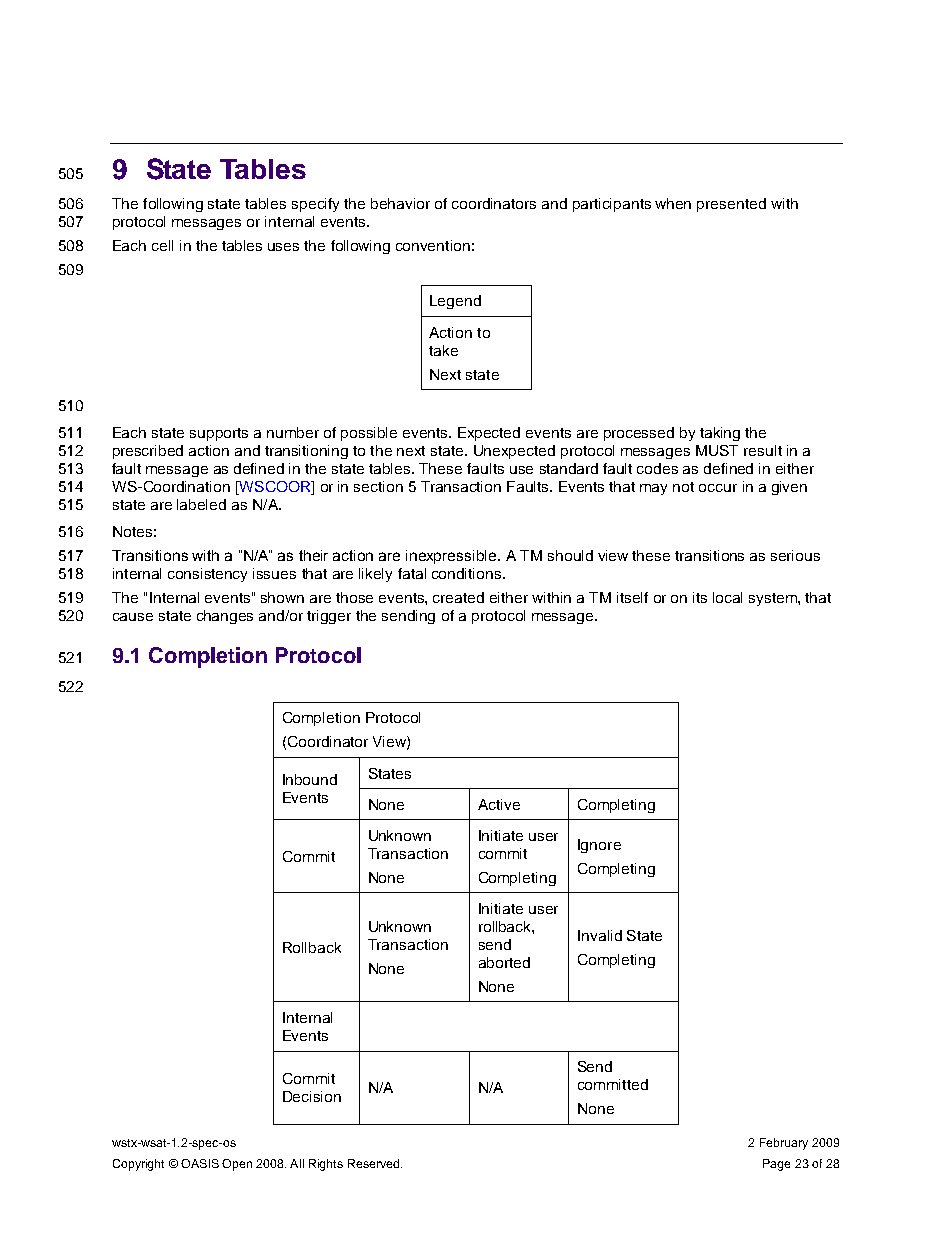  What do you see at coordinates (225, 617) in the document?
I see `changes` at bounding box center [225, 617].
